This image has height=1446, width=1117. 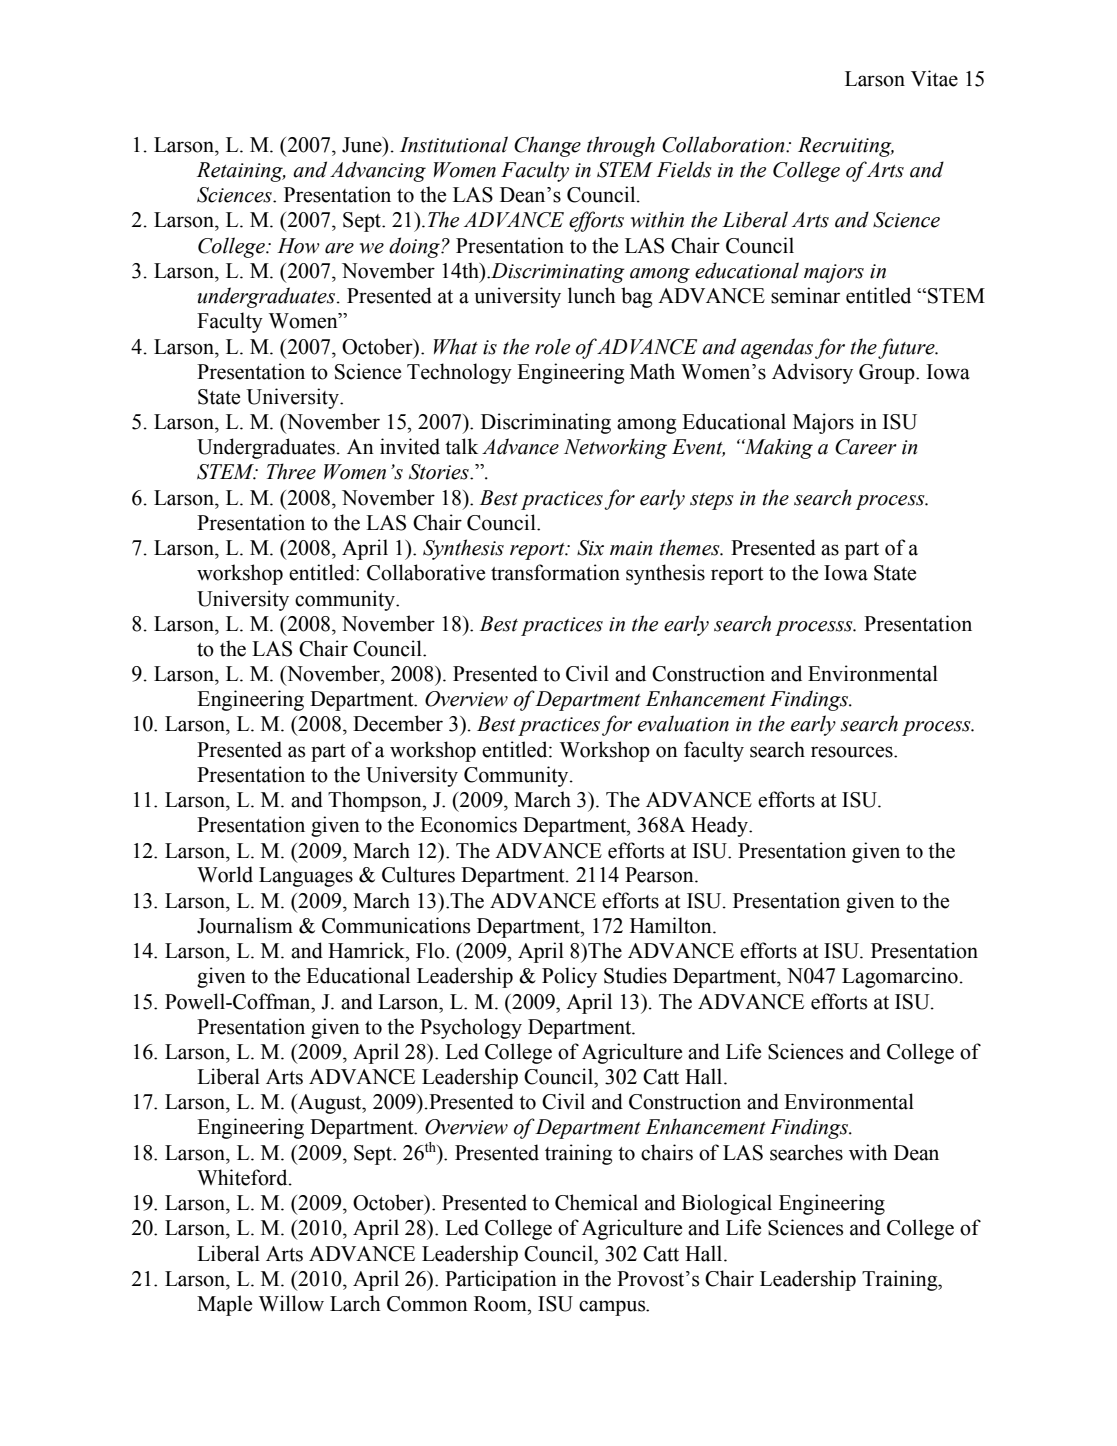 I want to click on evaluation, so click(x=683, y=723).
